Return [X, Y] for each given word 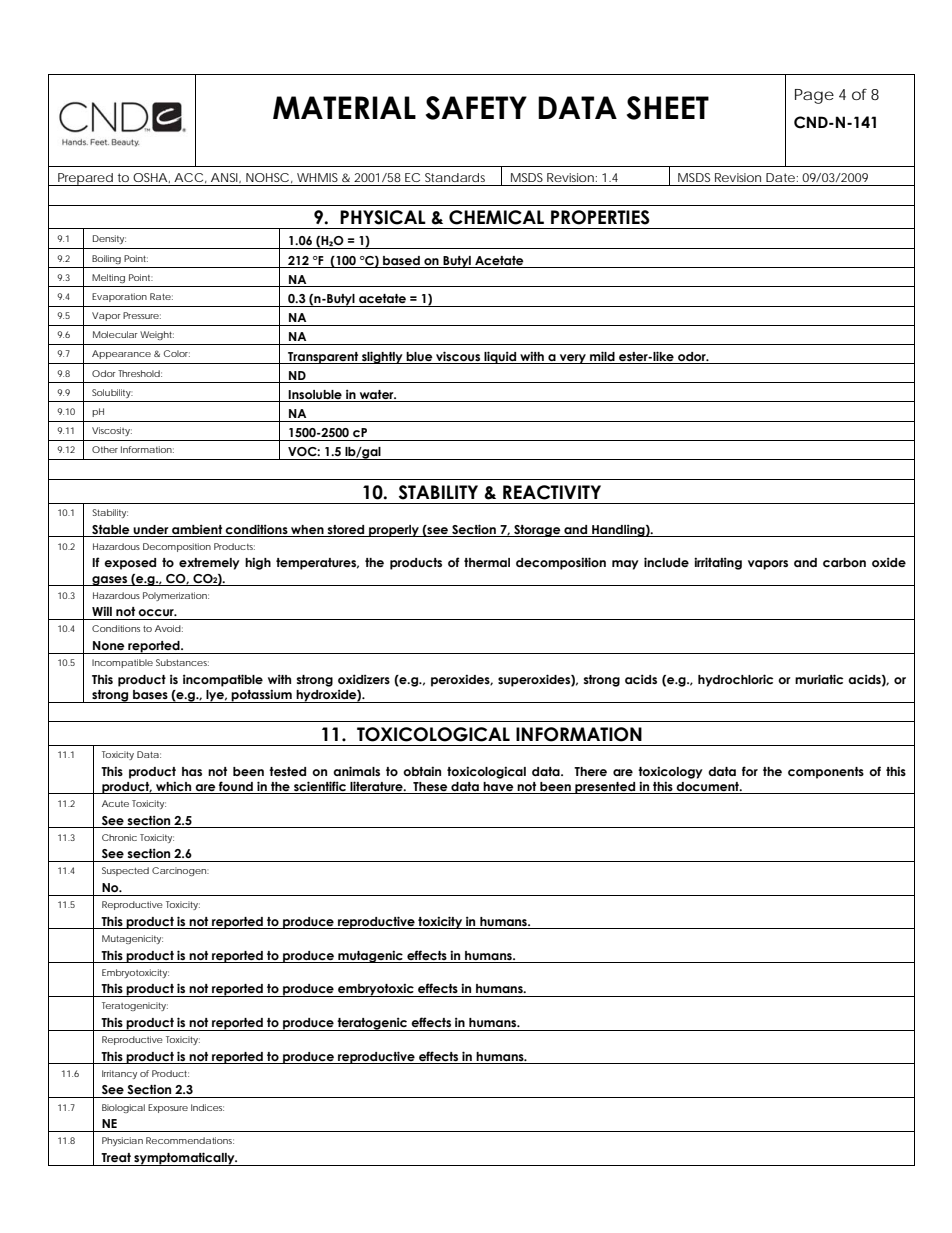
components [826, 773]
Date [780, 177]
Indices [207, 1107]
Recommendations [190, 1140]
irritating [718, 563]
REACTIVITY [552, 492]
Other [105, 449]
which [174, 787]
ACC [188, 177]
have [498, 788]
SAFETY [476, 108]
